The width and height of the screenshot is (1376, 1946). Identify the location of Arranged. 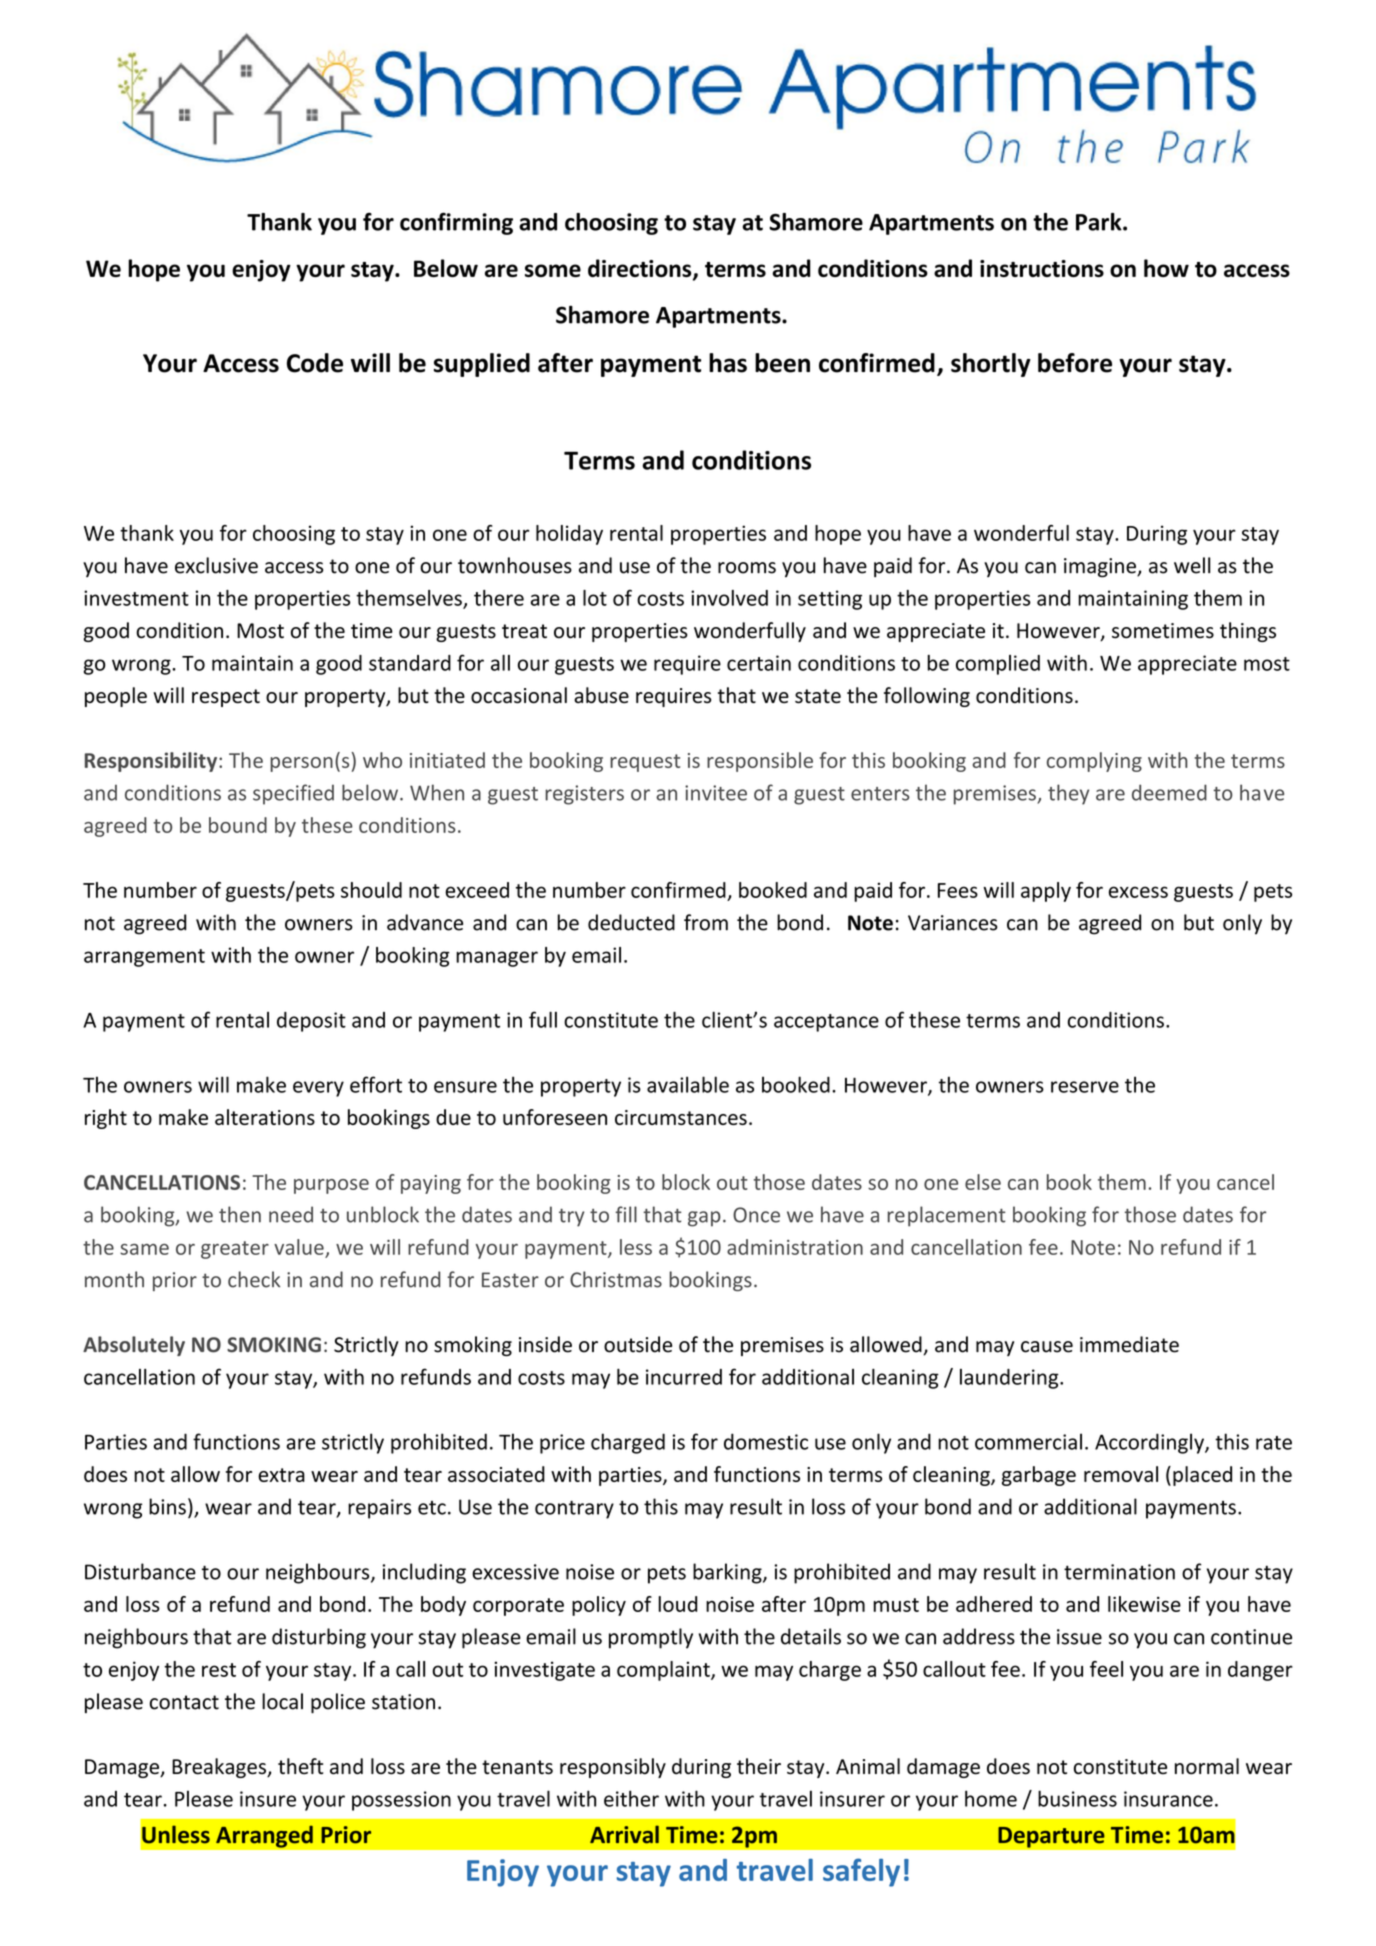
(264, 1836).
